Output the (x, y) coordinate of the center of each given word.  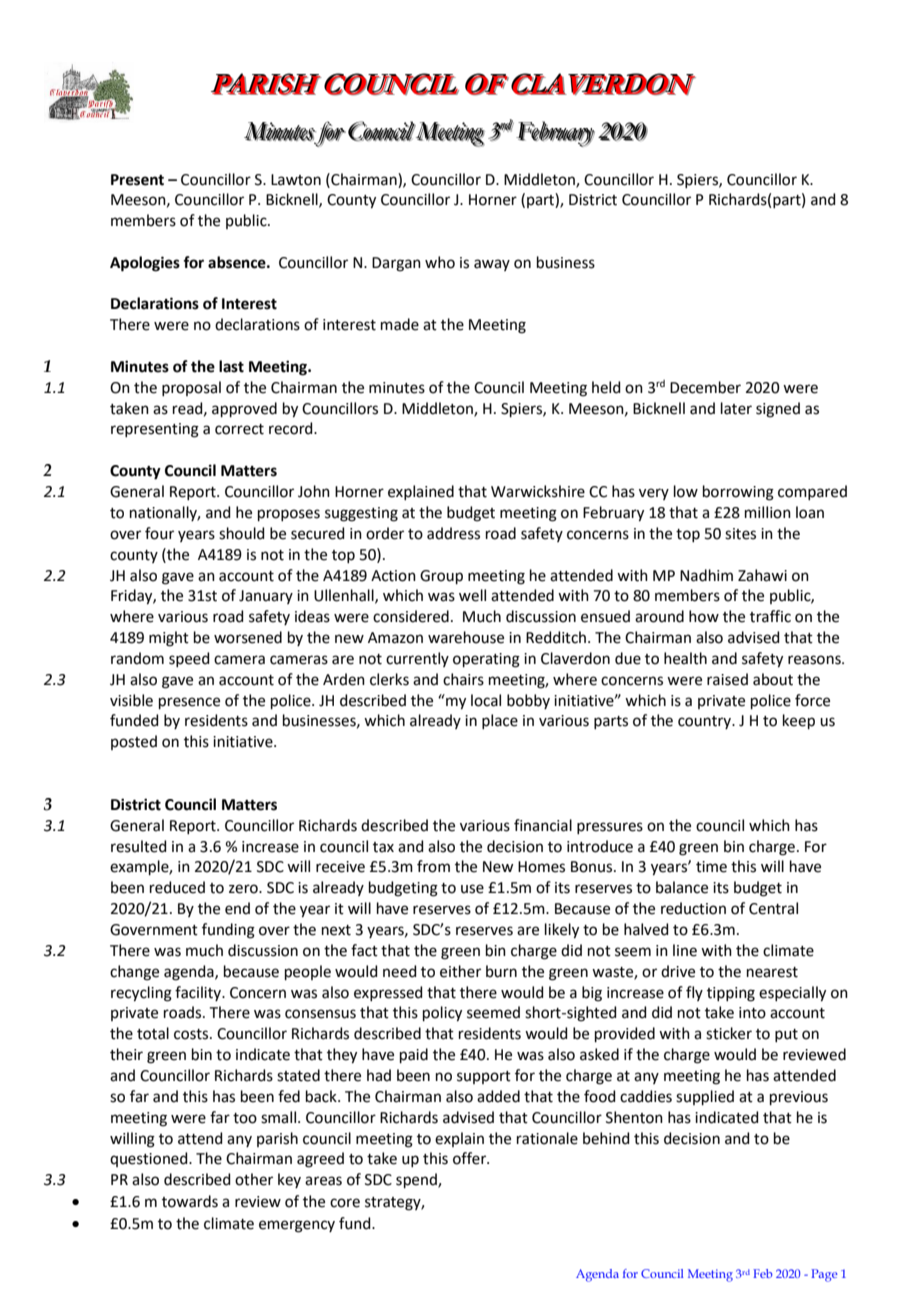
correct (239, 429)
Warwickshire (538, 491)
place (500, 721)
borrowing (738, 493)
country (706, 722)
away (492, 265)
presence (189, 703)
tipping (731, 994)
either (460, 971)
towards (190, 1201)
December (705, 387)
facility (199, 993)
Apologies (145, 264)
